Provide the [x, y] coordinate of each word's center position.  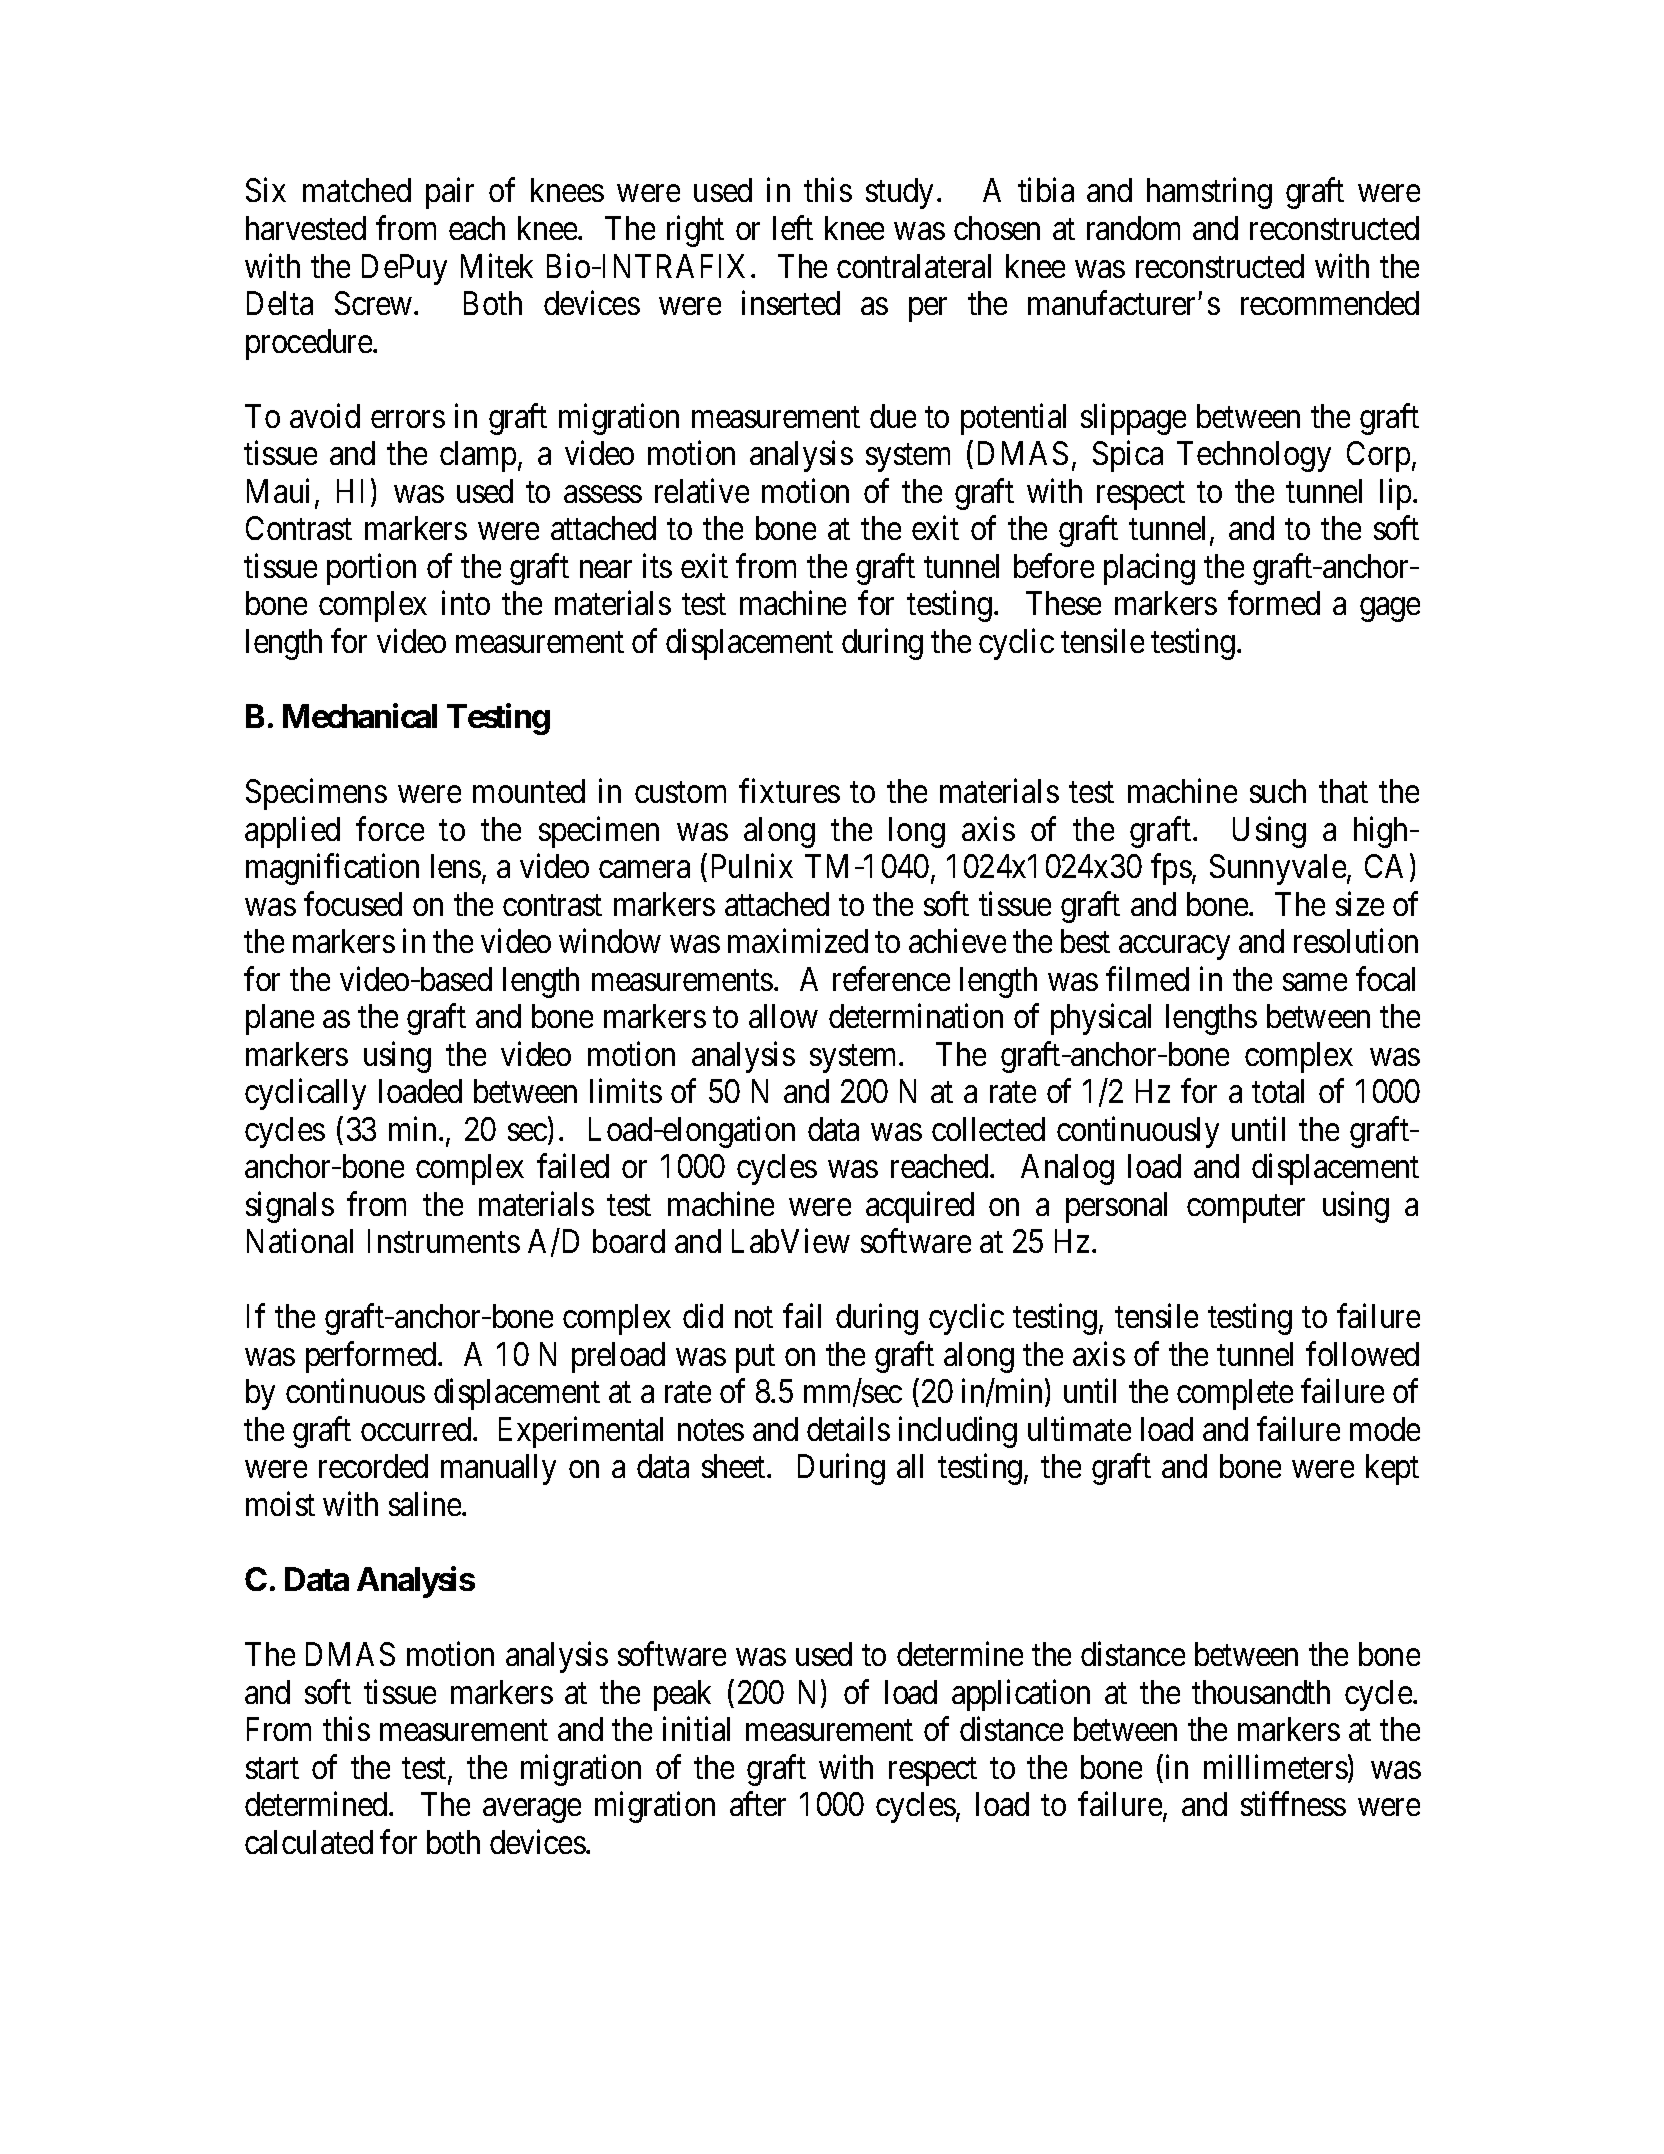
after [758, 1804]
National [300, 1241]
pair [450, 193]
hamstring [1209, 193]
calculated [309, 1842]
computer [1246, 1209]
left [793, 228]
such [1278, 791]
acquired [920, 1207]
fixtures [789, 791]
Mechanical [360, 716]
